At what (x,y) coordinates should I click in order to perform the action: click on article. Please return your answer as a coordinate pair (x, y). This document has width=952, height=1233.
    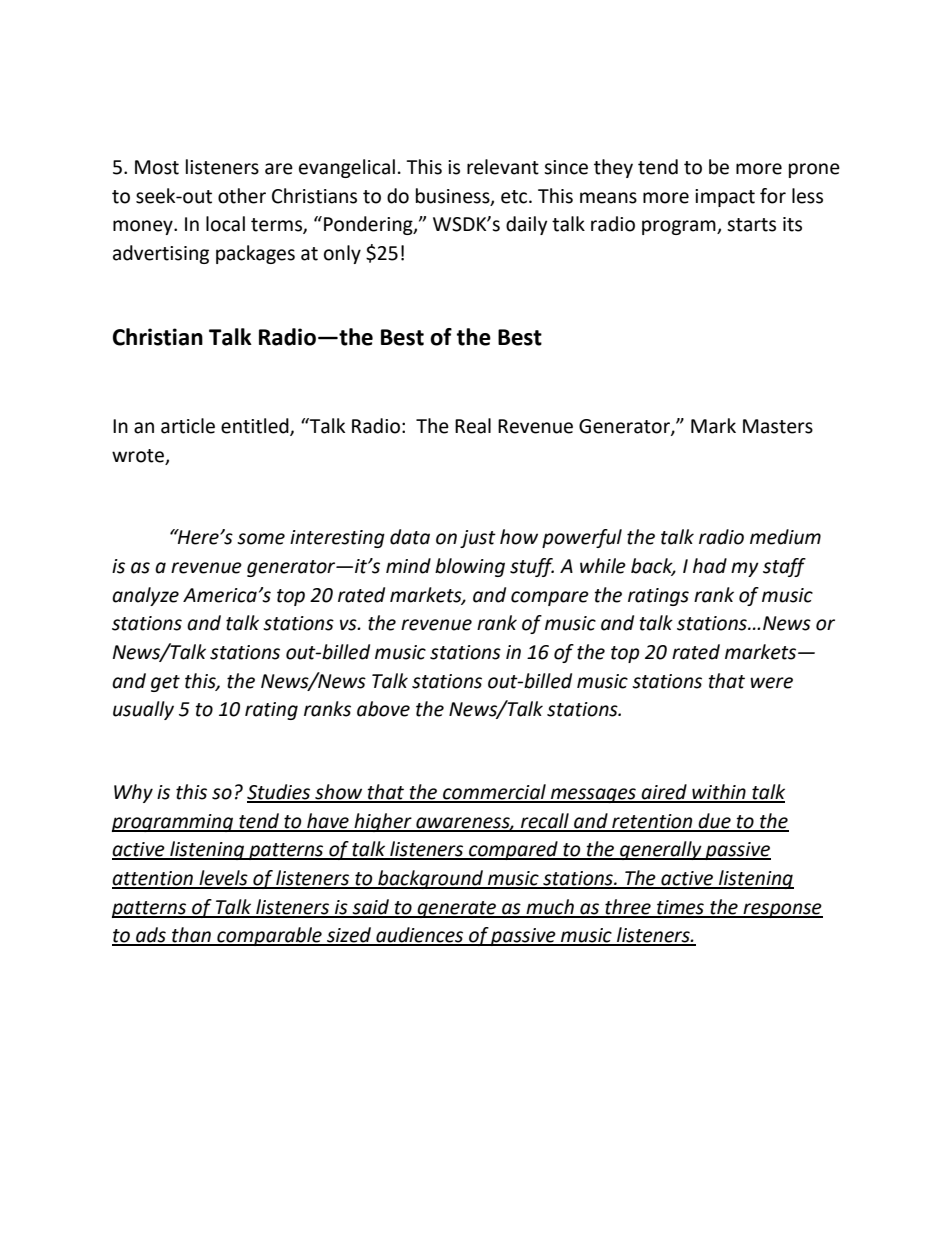
    Looking at the image, I should click on (188, 426).
